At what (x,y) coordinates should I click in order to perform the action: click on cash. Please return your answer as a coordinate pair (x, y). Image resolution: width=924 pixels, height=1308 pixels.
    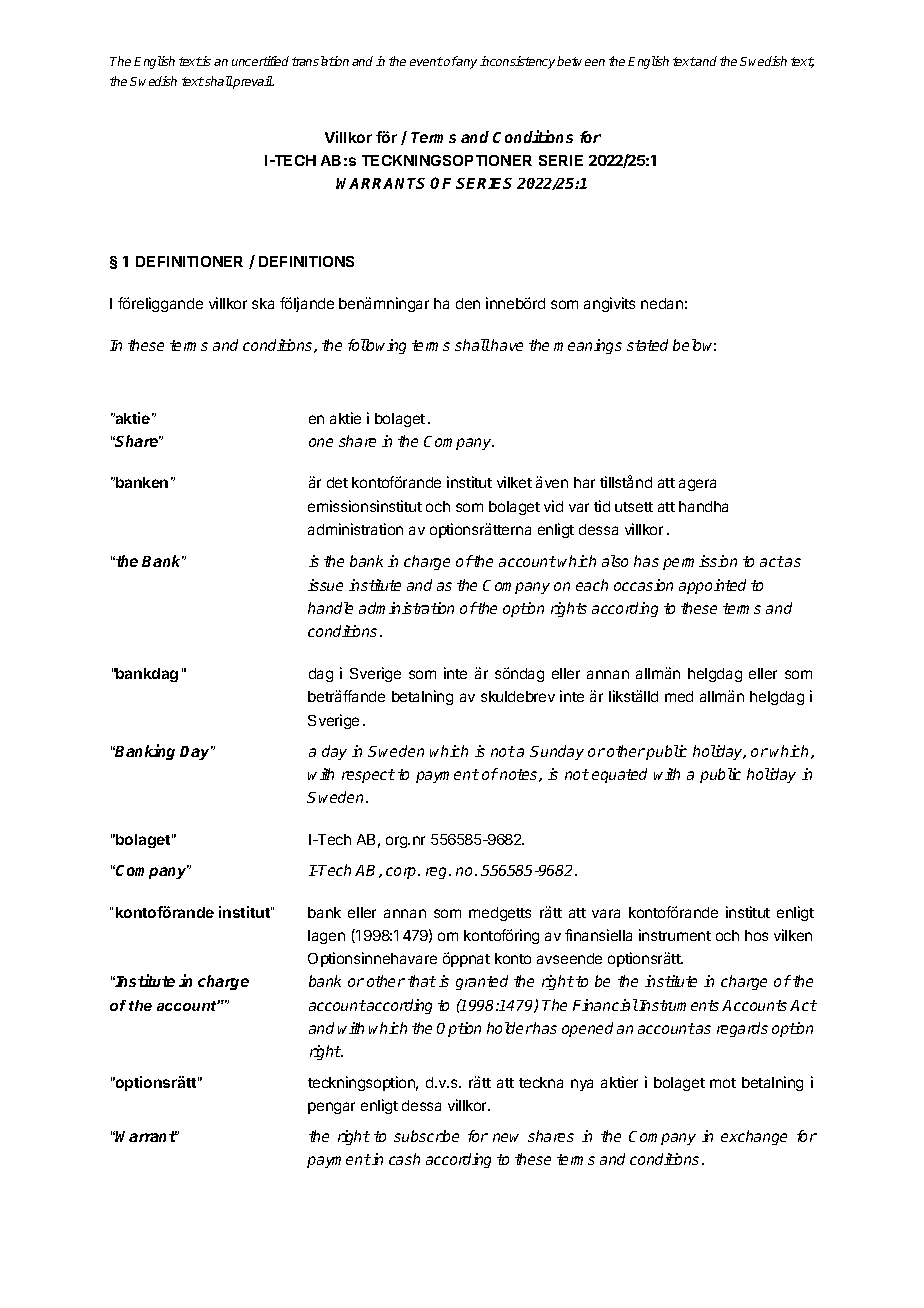
    Looking at the image, I should click on (404, 1159).
